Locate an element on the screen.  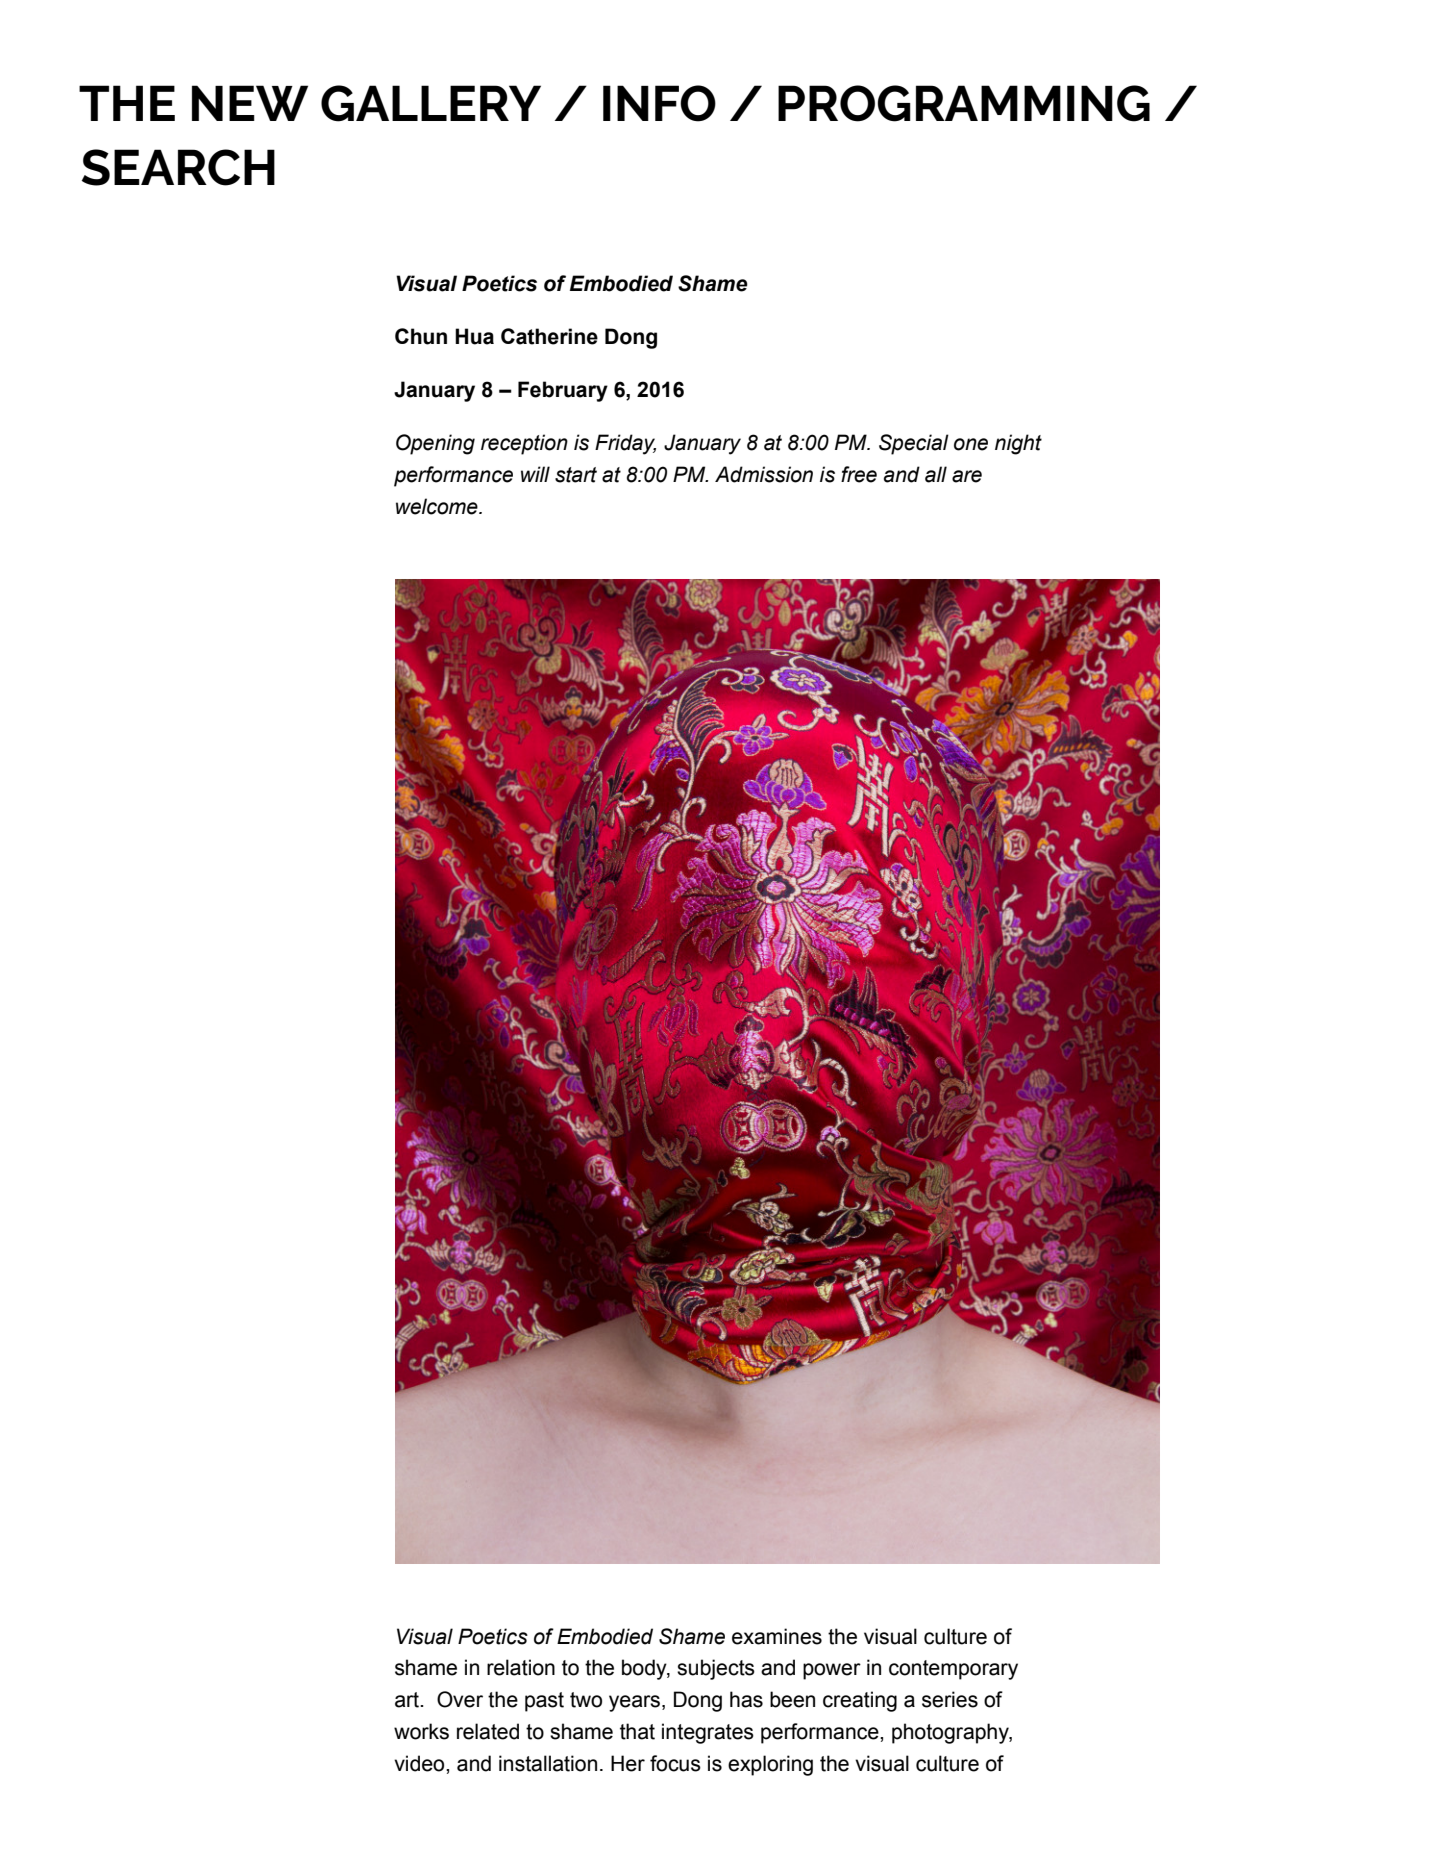
welcome is located at coordinates (438, 506).
